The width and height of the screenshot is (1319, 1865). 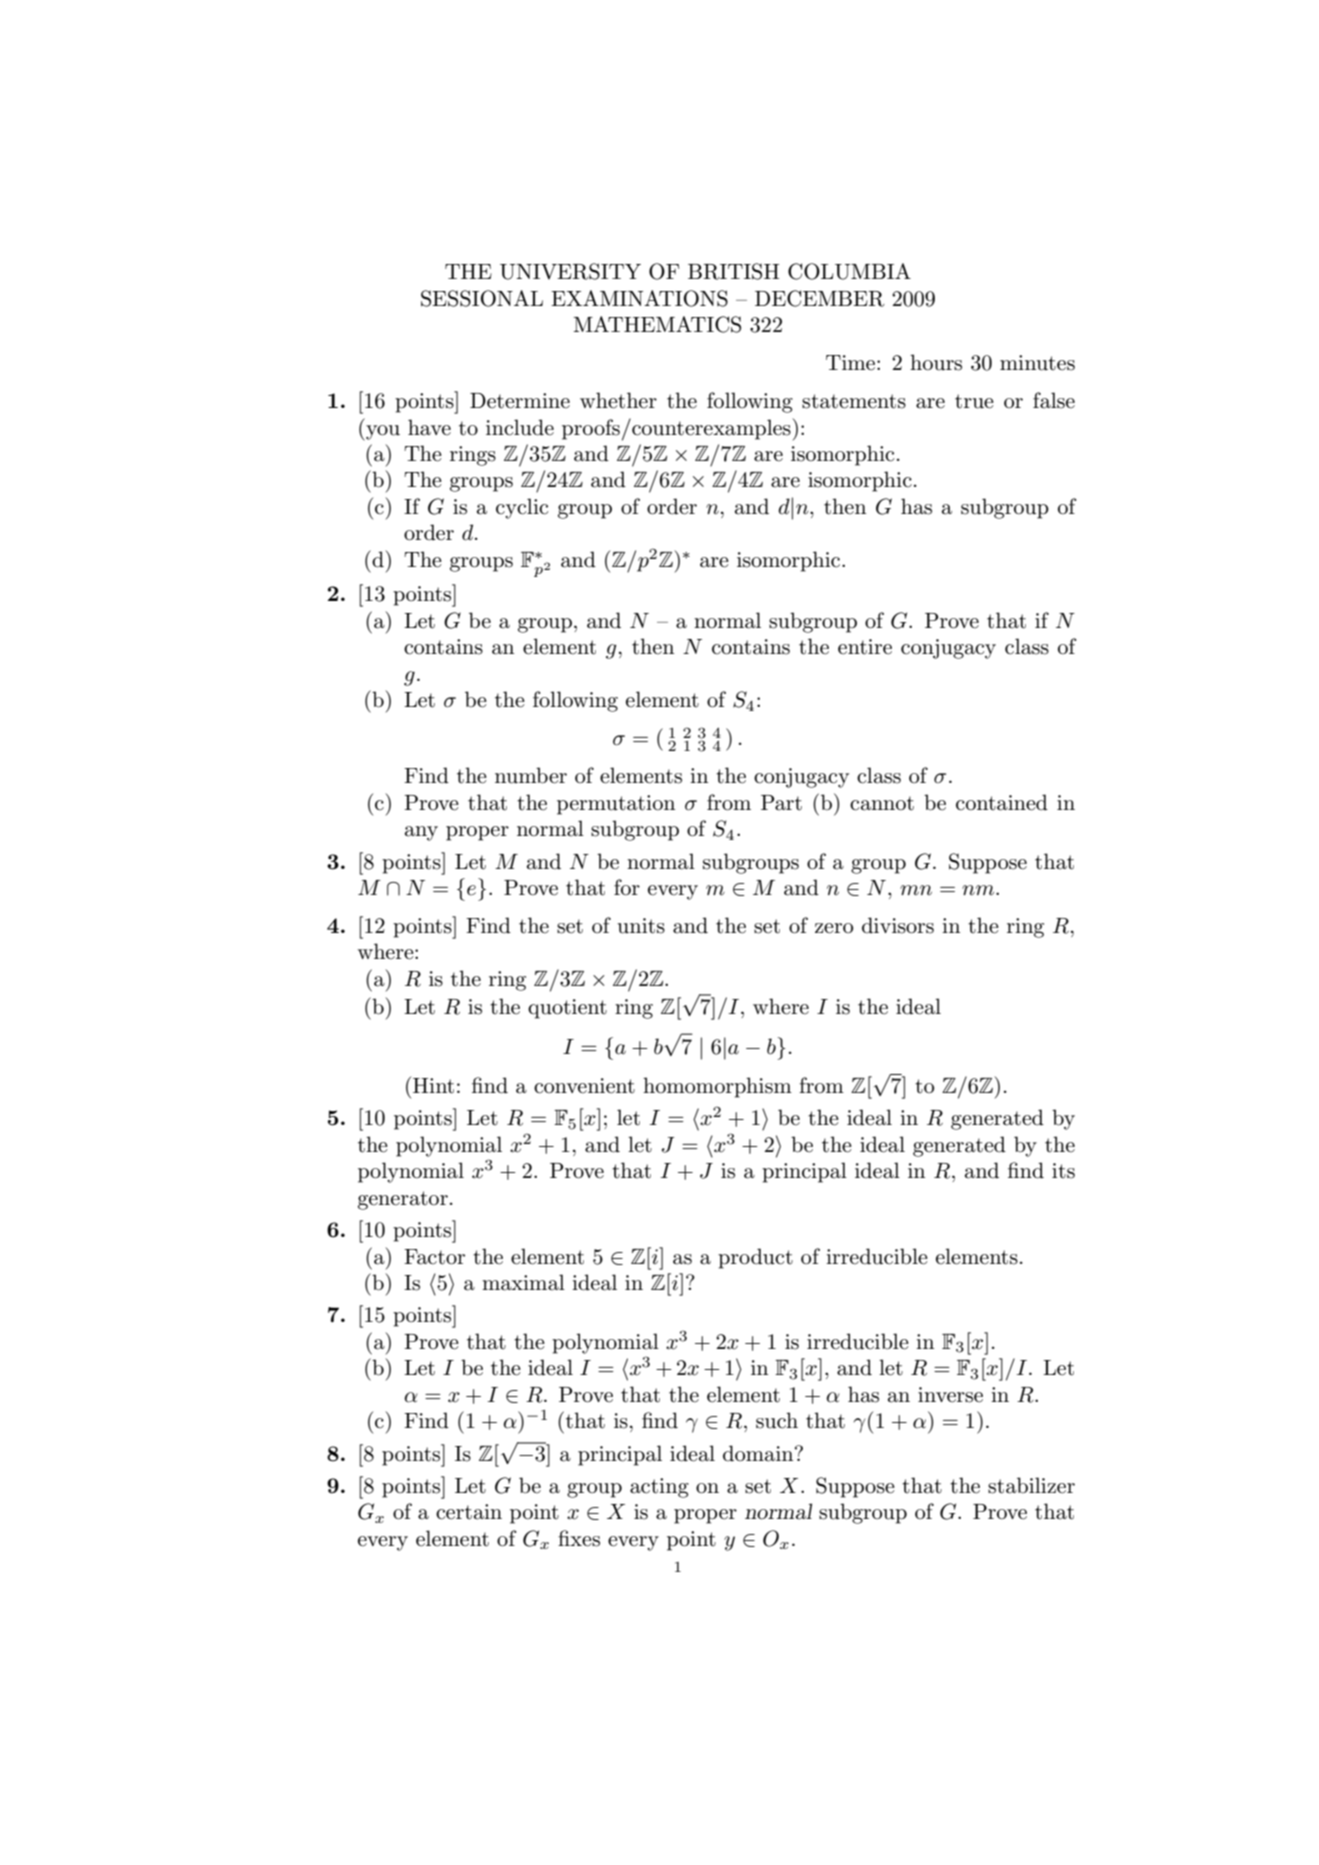 What do you see at coordinates (659, 1488) in the screenshot?
I see `acting` at bounding box center [659, 1488].
